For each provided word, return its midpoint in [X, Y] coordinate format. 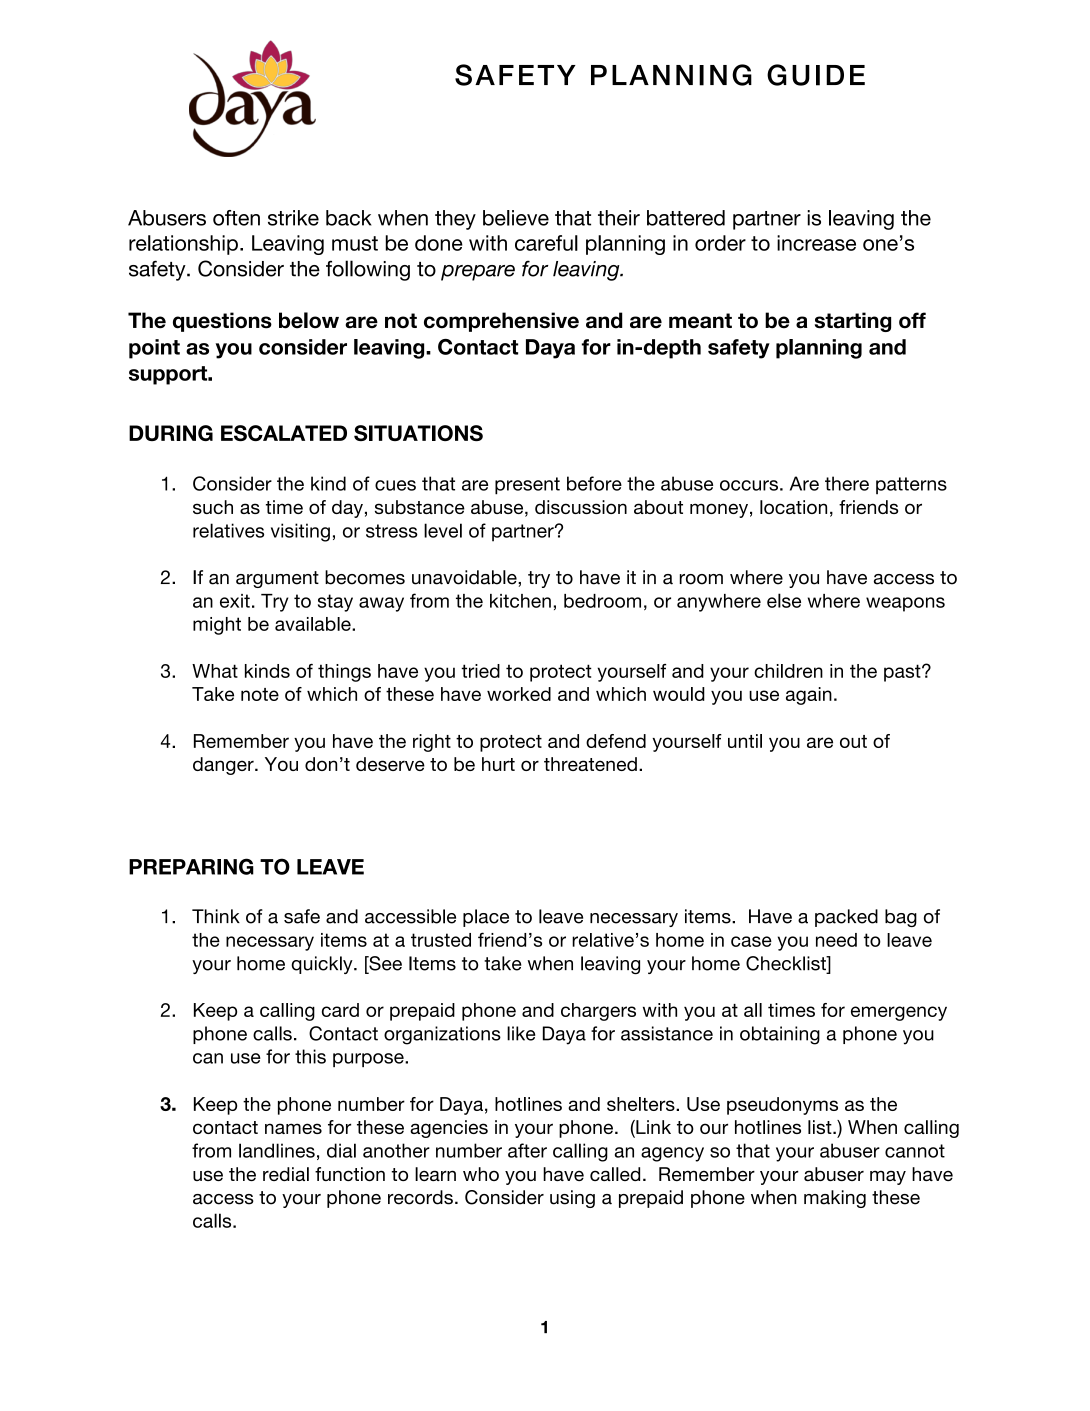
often [236, 218]
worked [519, 694]
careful [546, 243]
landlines [277, 1150]
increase [816, 243]
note [260, 694]
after [527, 1150]
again [809, 696]
